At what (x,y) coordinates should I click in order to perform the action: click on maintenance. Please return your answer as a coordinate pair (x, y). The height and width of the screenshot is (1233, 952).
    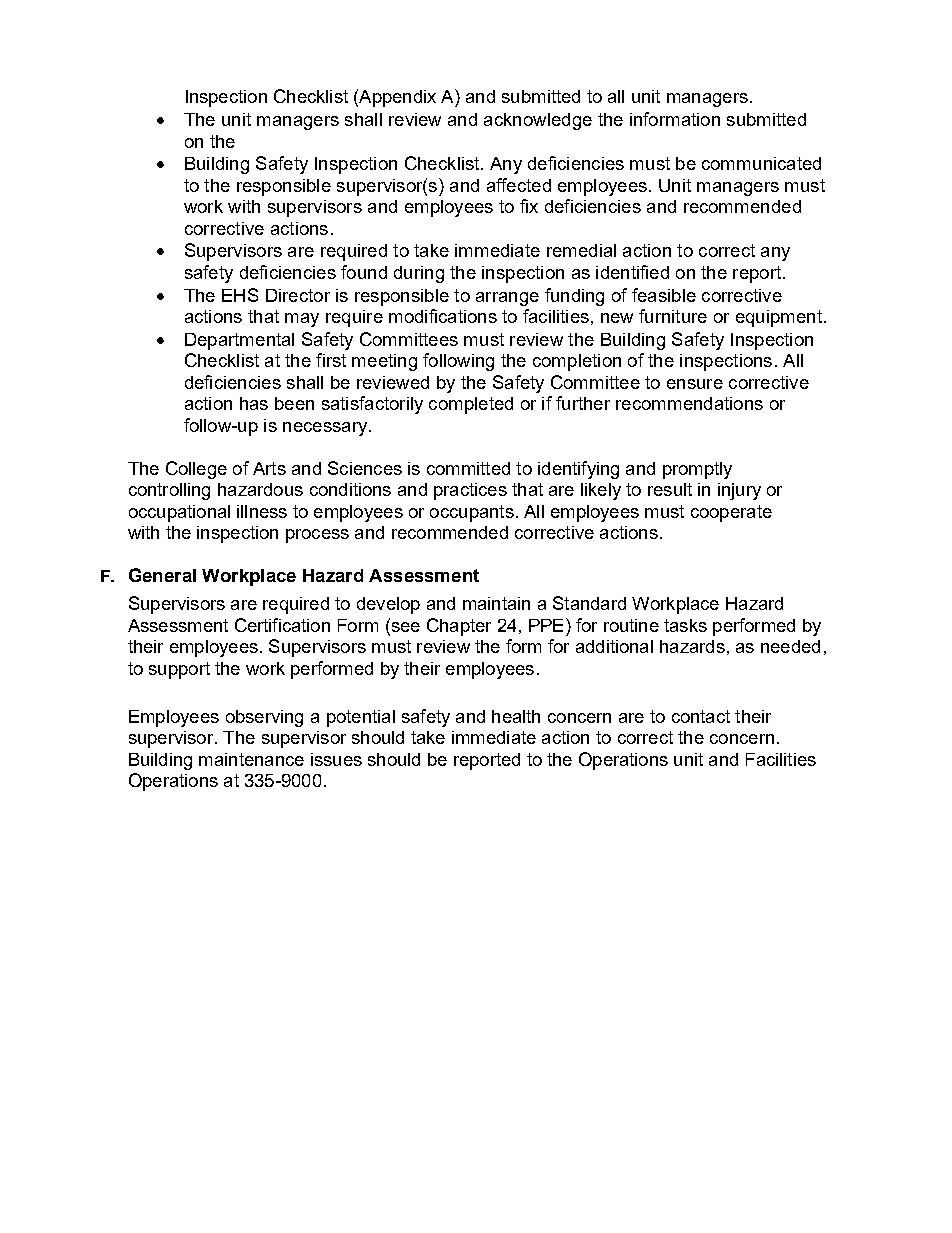
    Looking at the image, I should click on (251, 759).
